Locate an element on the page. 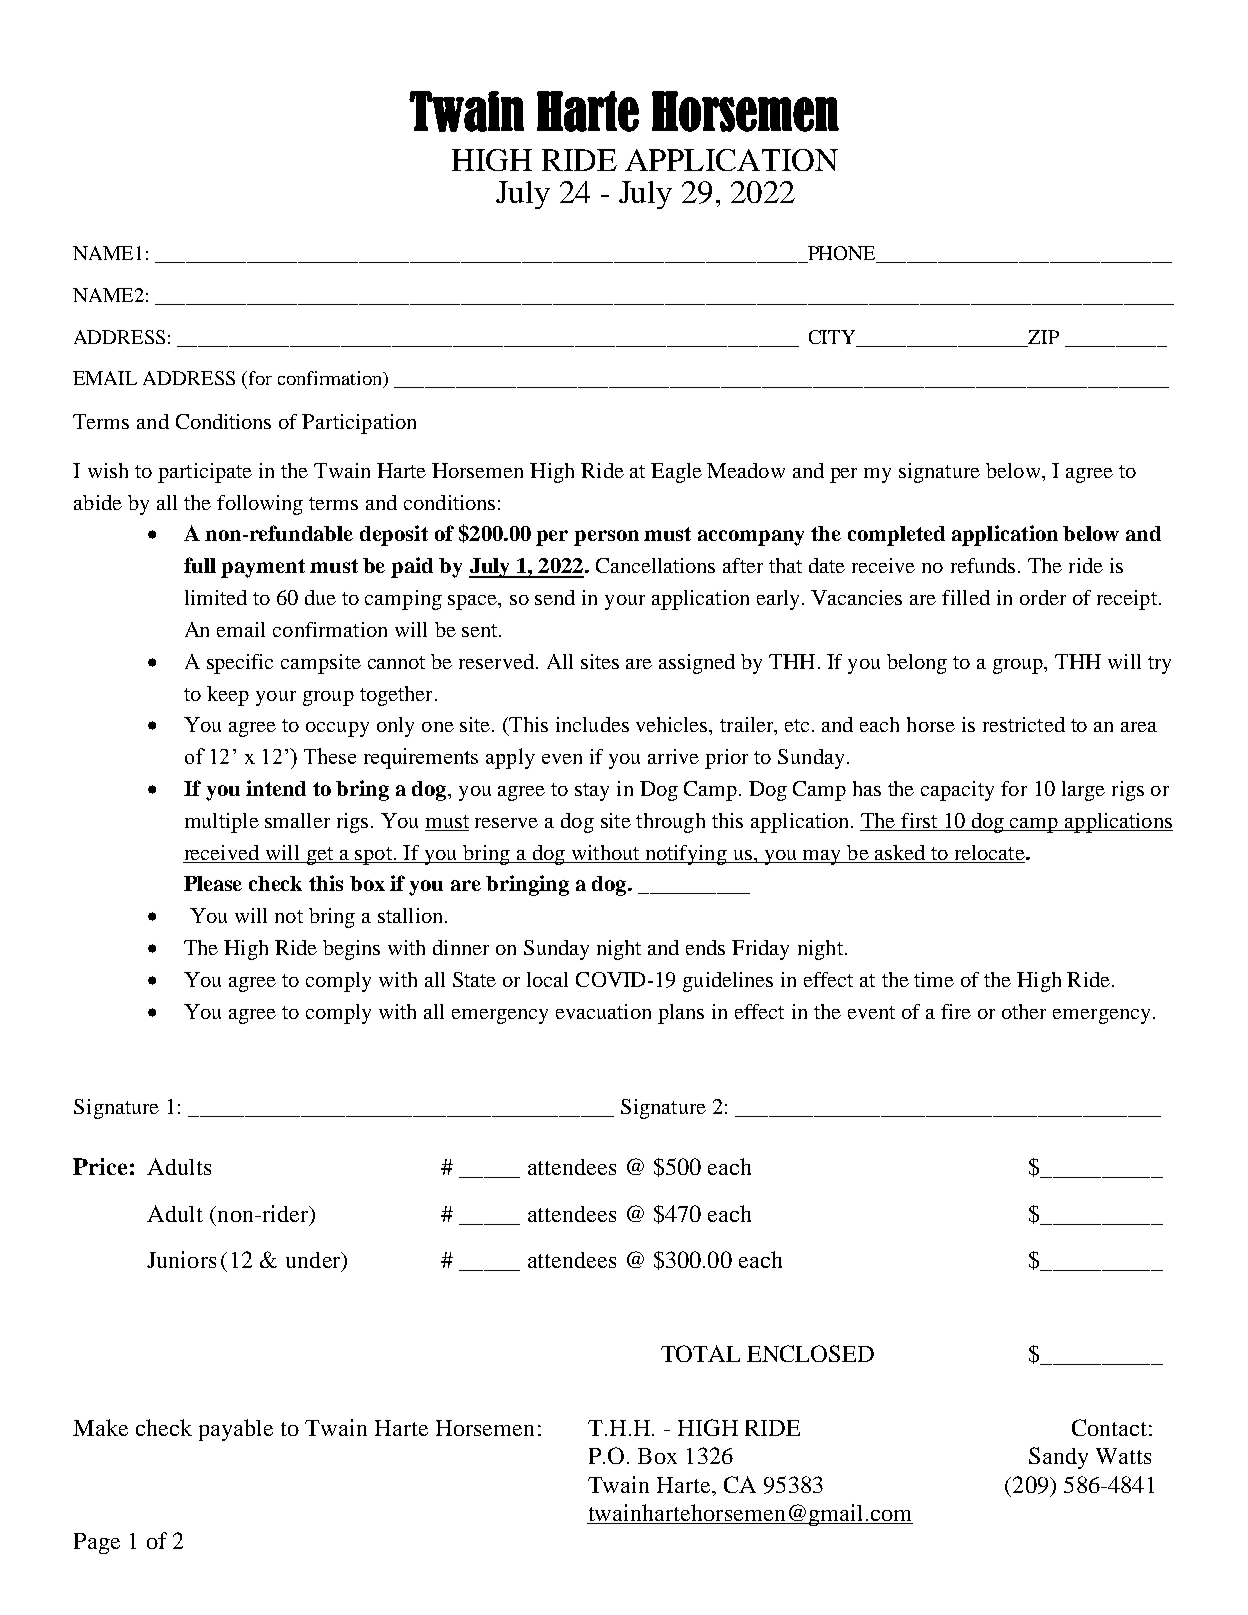  other is located at coordinates (1024, 1011).
